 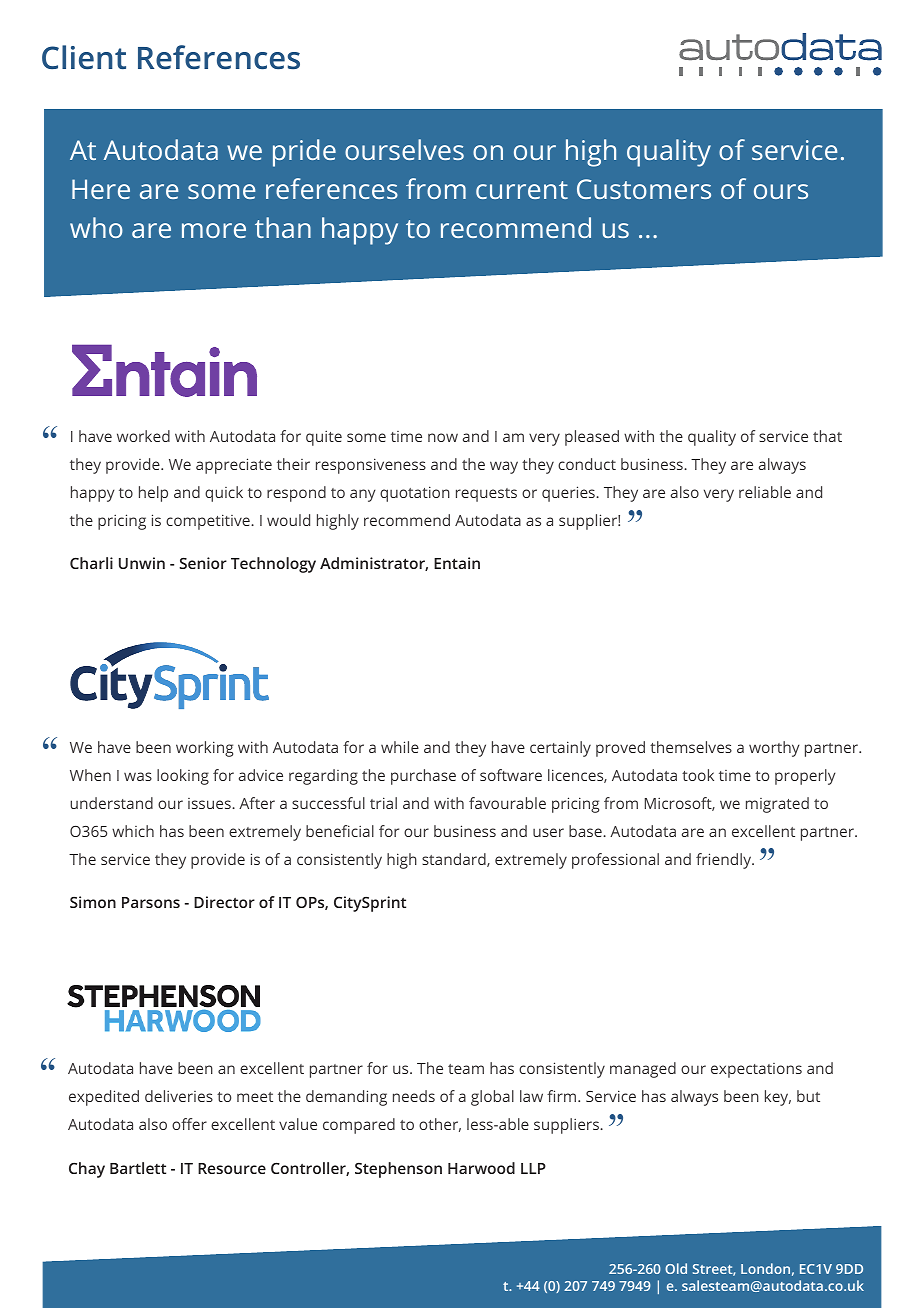 I want to click on Customers, so click(x=644, y=189).
